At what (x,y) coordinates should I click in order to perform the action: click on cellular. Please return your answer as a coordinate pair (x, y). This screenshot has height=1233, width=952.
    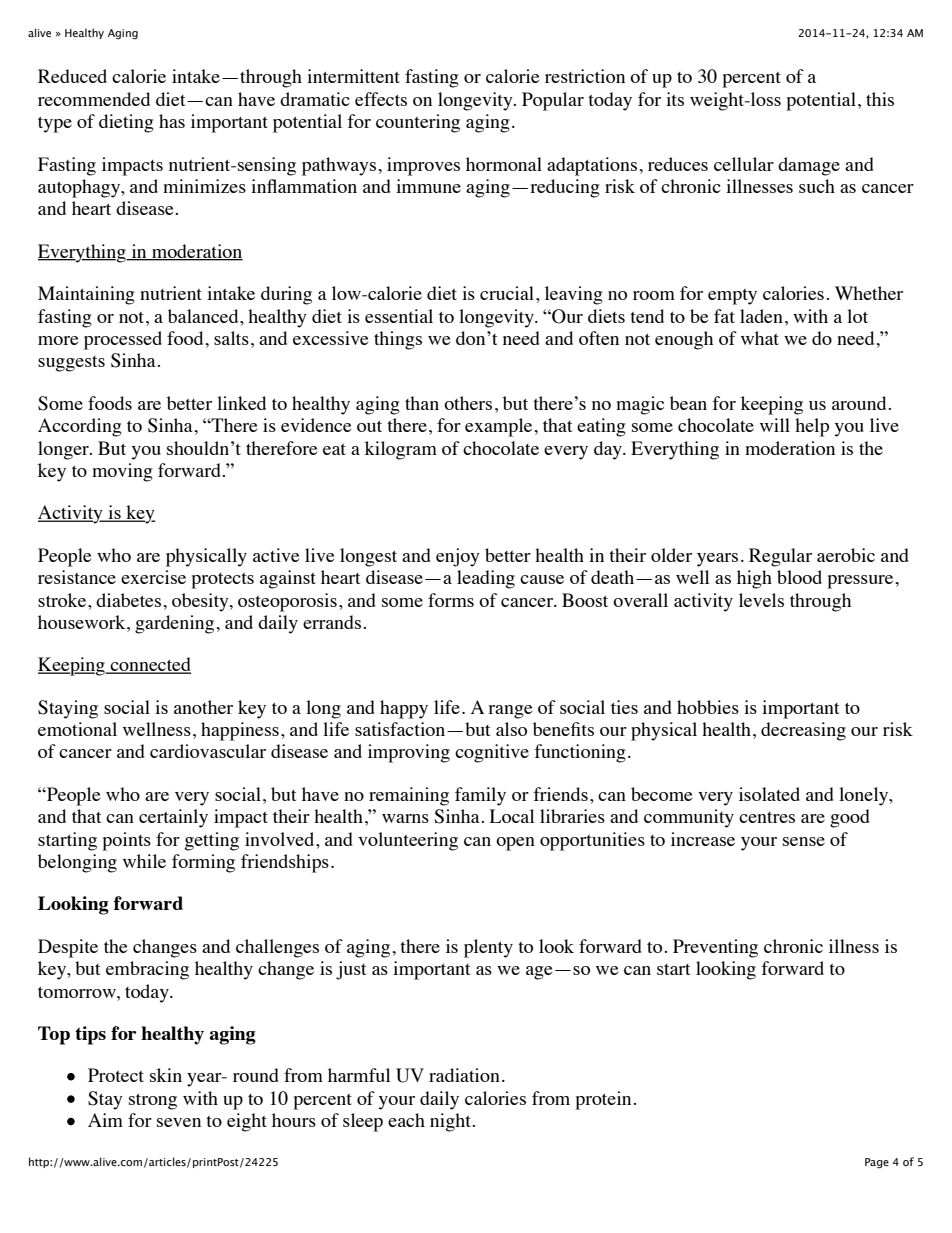
    Looking at the image, I should click on (744, 164).
